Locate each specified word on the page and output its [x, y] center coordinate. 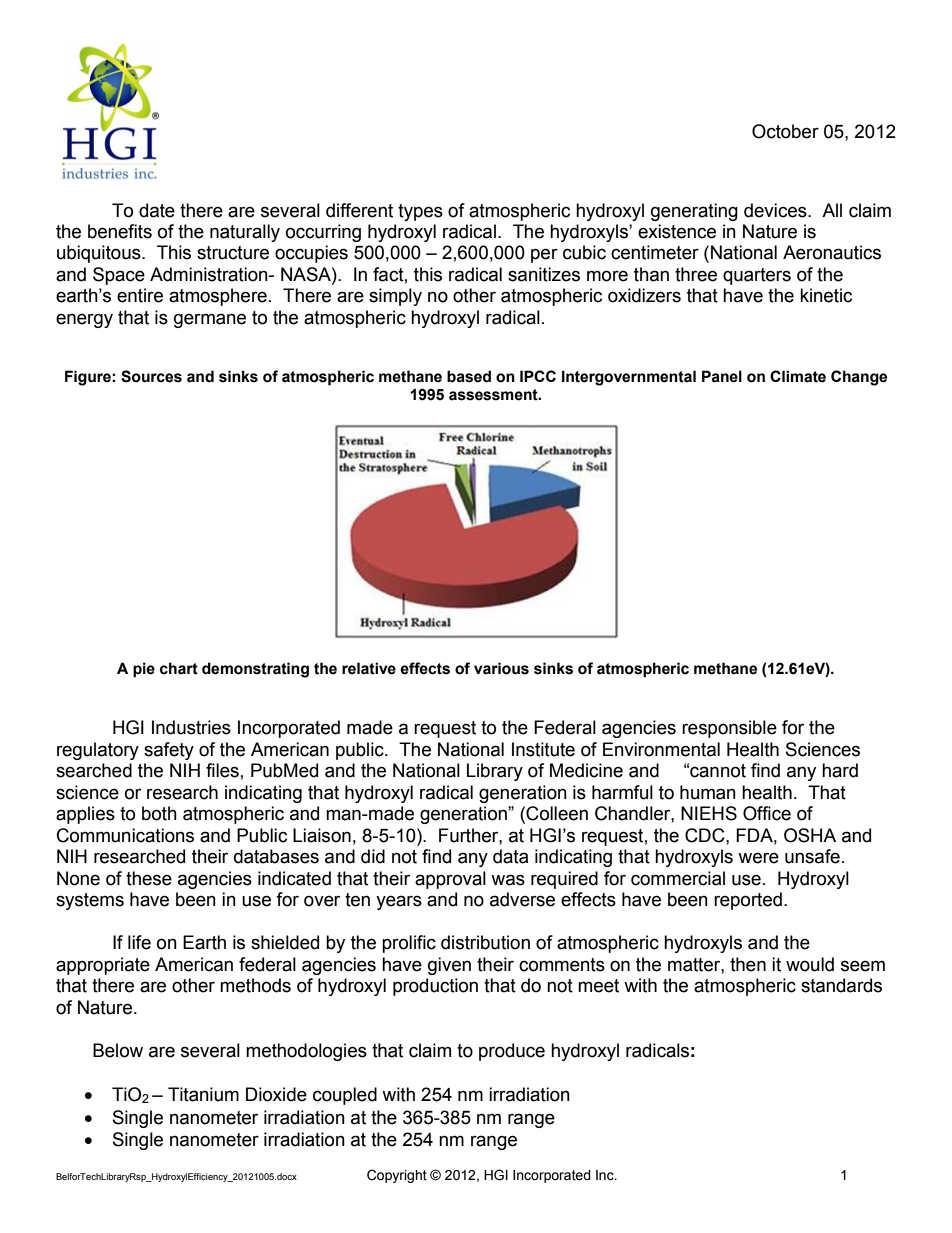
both [159, 813]
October [785, 131]
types [420, 212]
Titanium [203, 1094]
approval [450, 880]
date [157, 210]
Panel [722, 376]
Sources [151, 376]
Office [767, 813]
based [469, 376]
